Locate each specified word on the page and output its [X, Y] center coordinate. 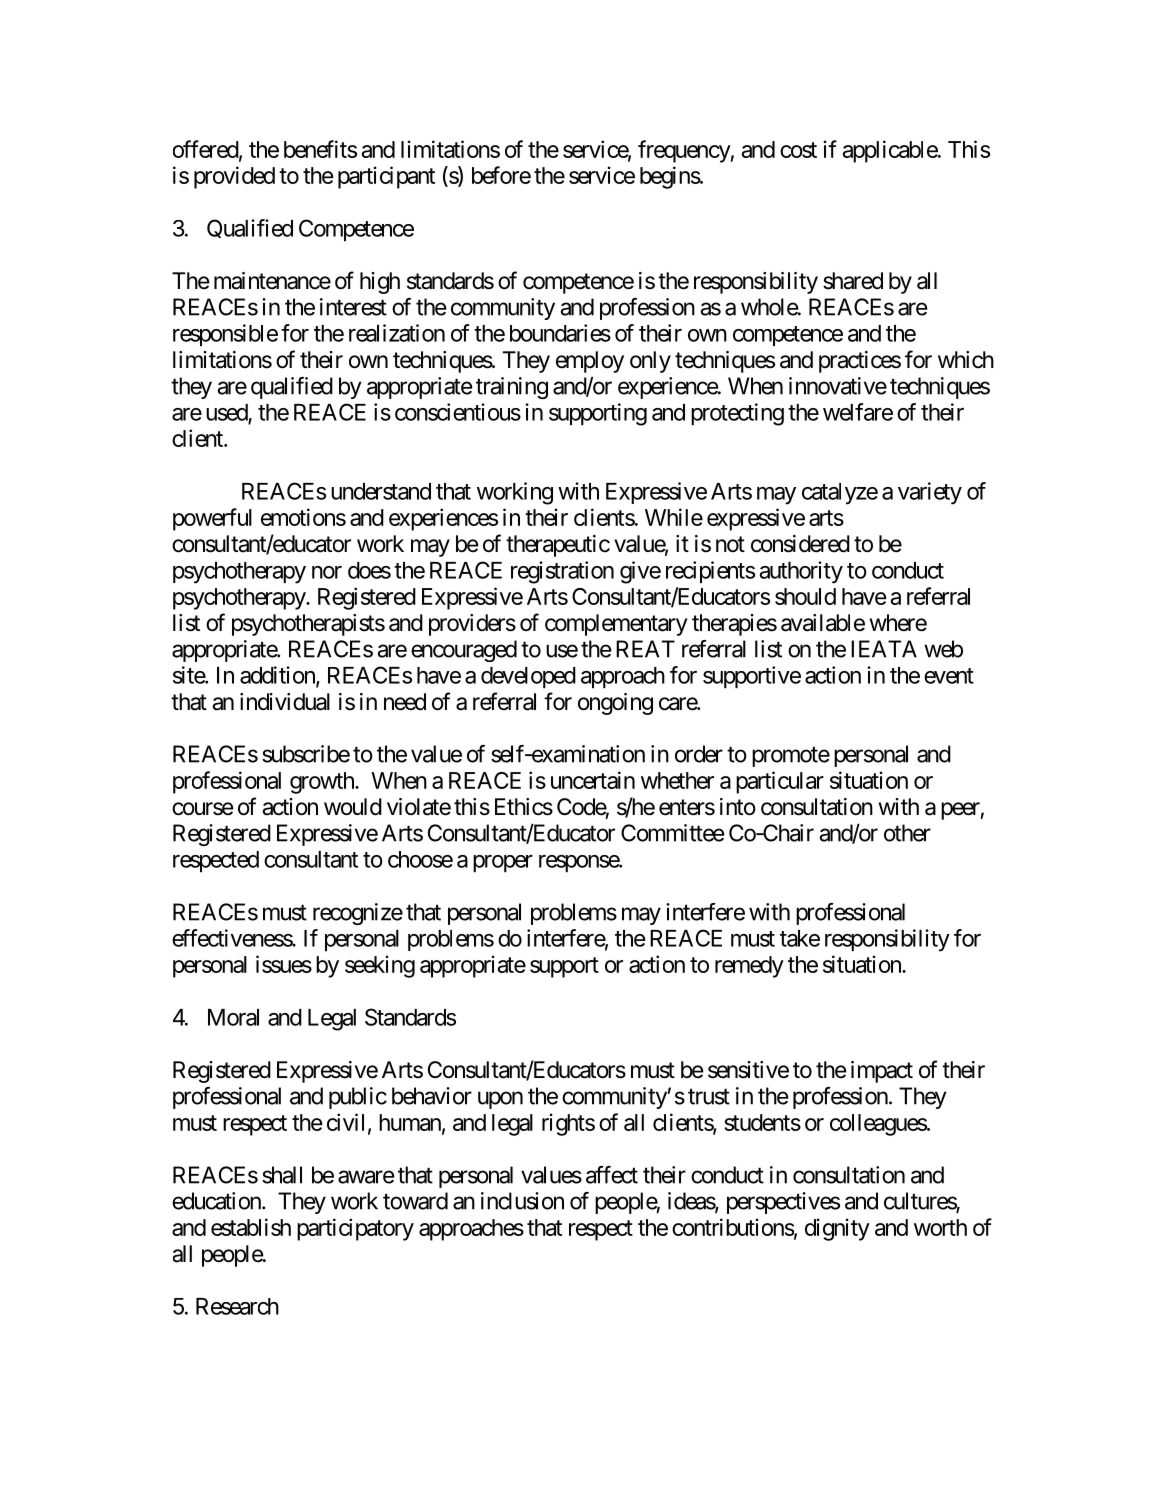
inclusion [522, 1201]
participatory [355, 1229]
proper [503, 863]
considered [800, 544]
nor [327, 572]
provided [234, 177]
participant [386, 177]
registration [562, 572]
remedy [749, 967]
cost [798, 150]
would [353, 807]
